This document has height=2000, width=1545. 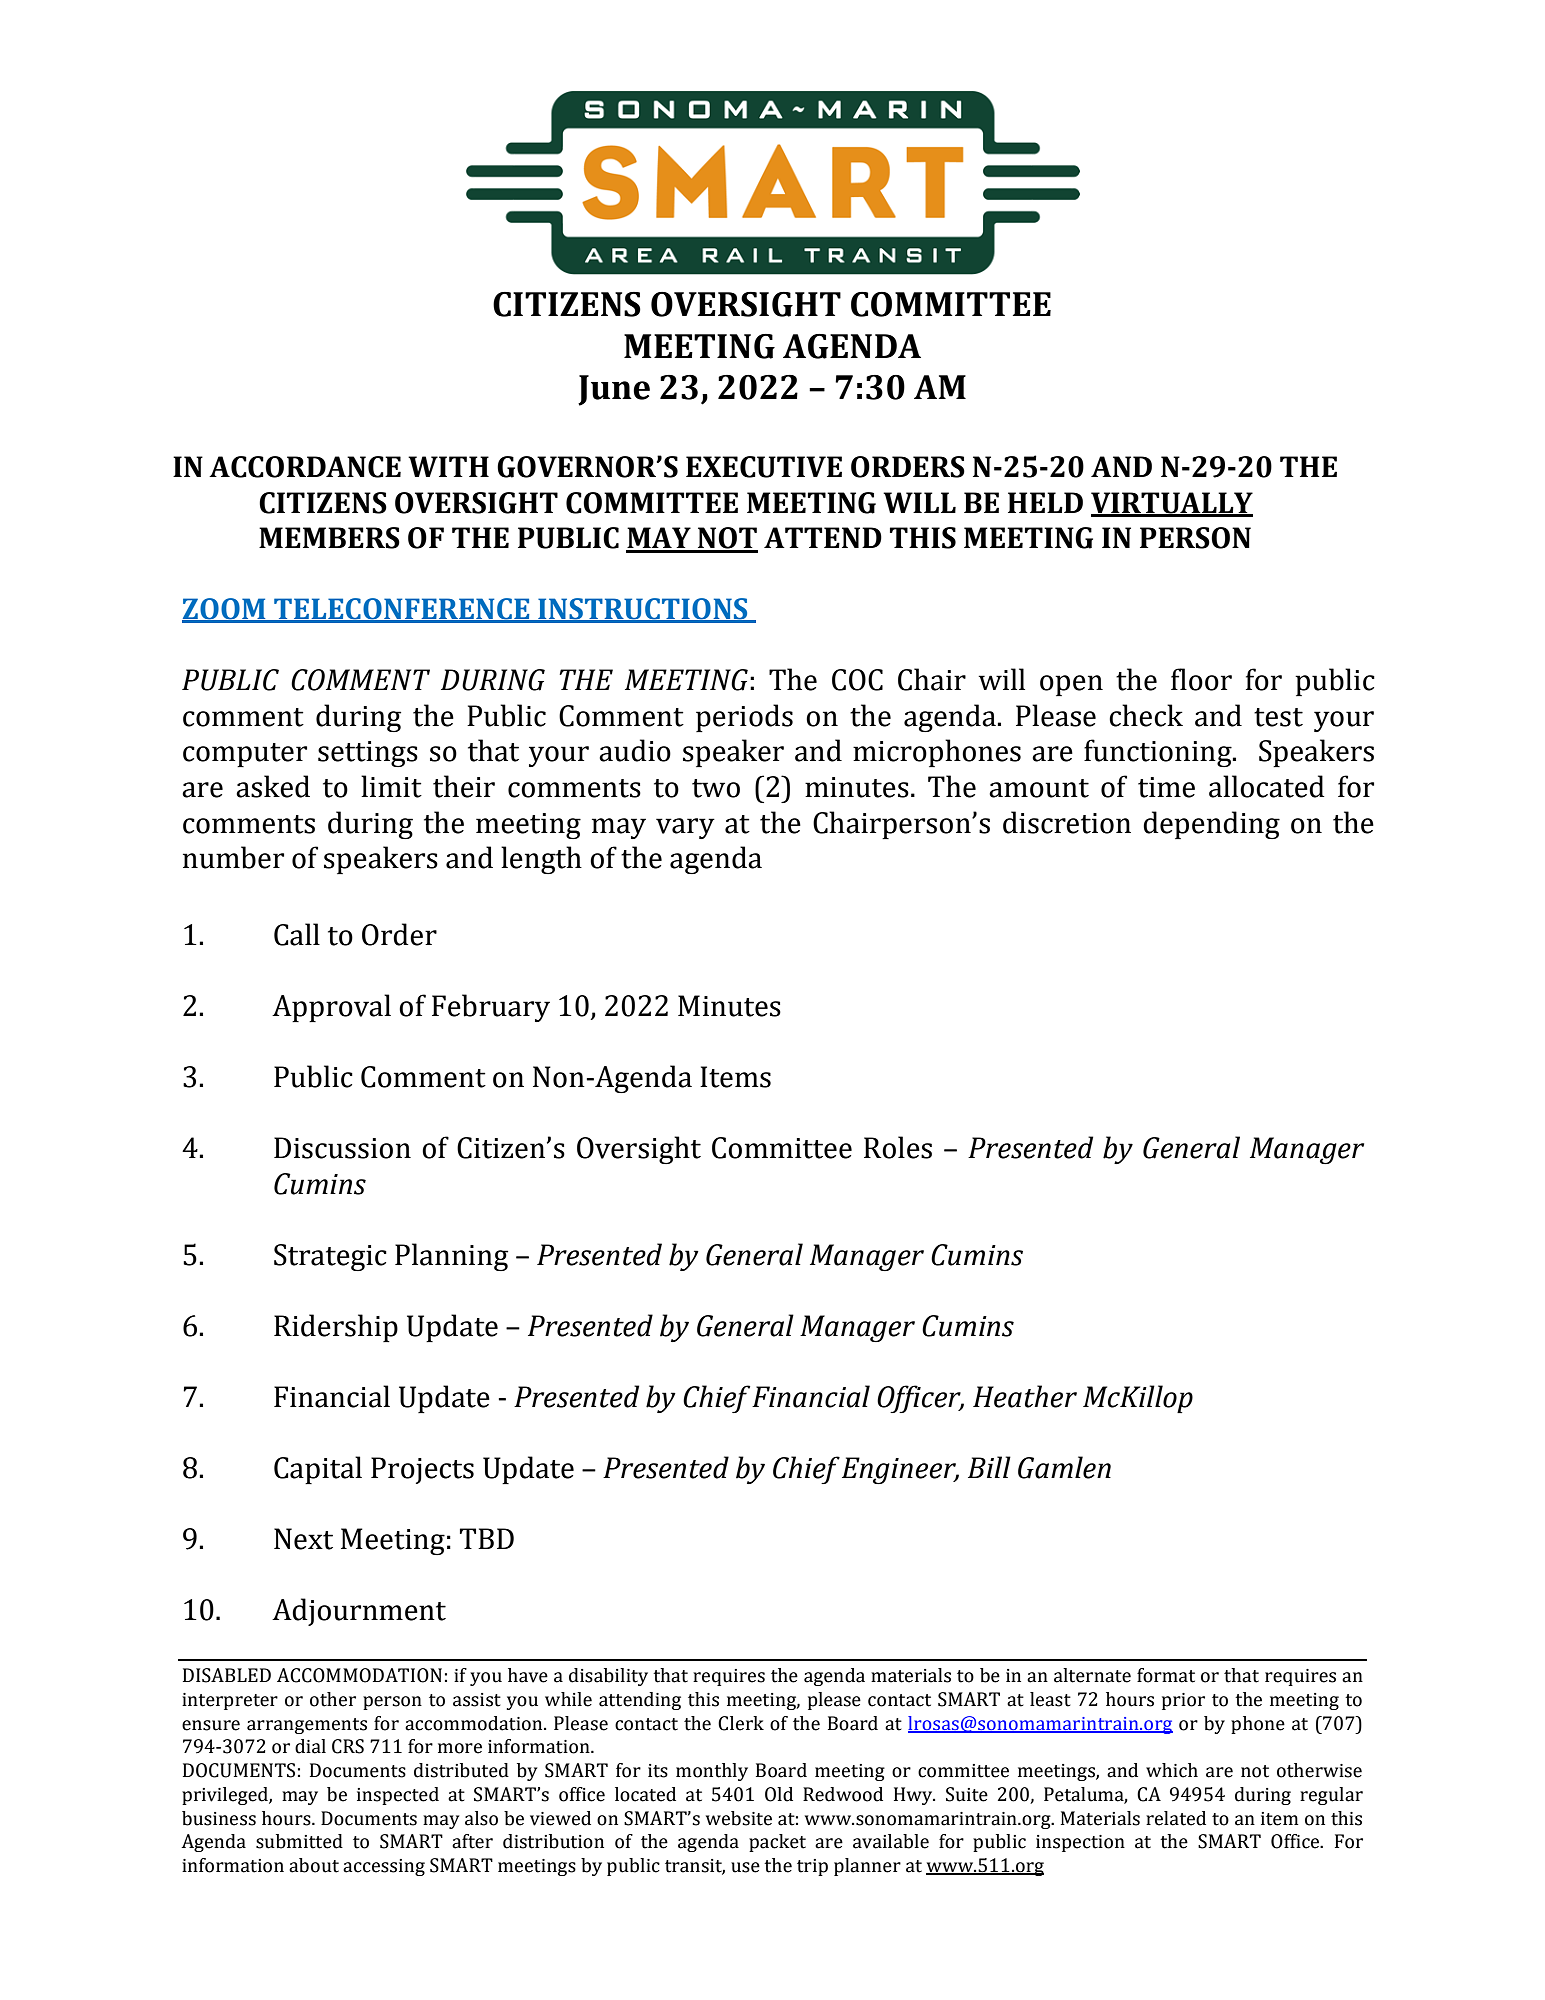 I want to click on alternate, so click(x=1092, y=1675).
